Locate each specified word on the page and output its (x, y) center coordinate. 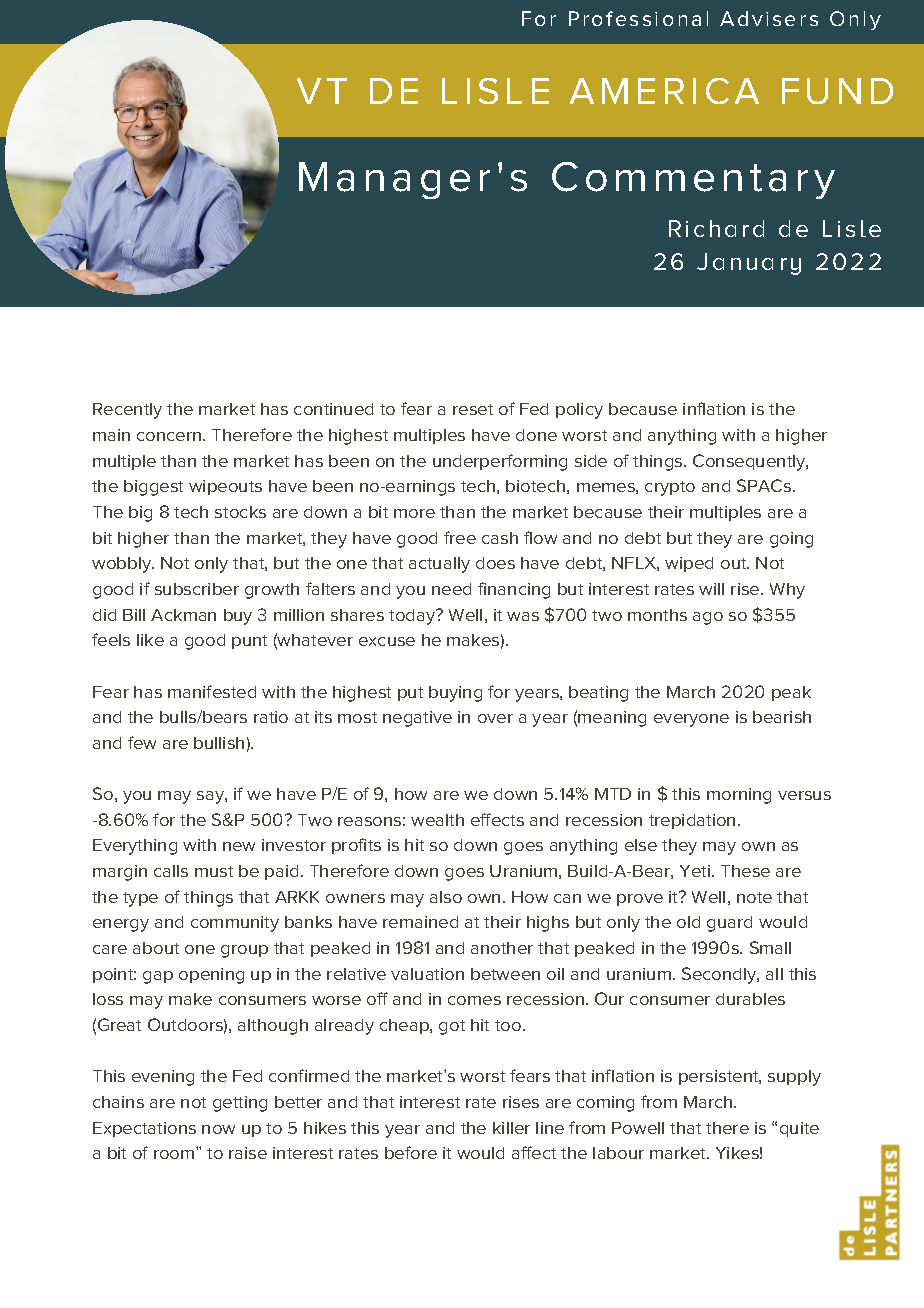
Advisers (769, 18)
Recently (127, 411)
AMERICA (664, 91)
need (451, 589)
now (218, 1129)
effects (497, 819)
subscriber (197, 589)
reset (473, 409)
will (711, 589)
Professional (638, 18)
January (749, 264)
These (745, 871)
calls (171, 871)
